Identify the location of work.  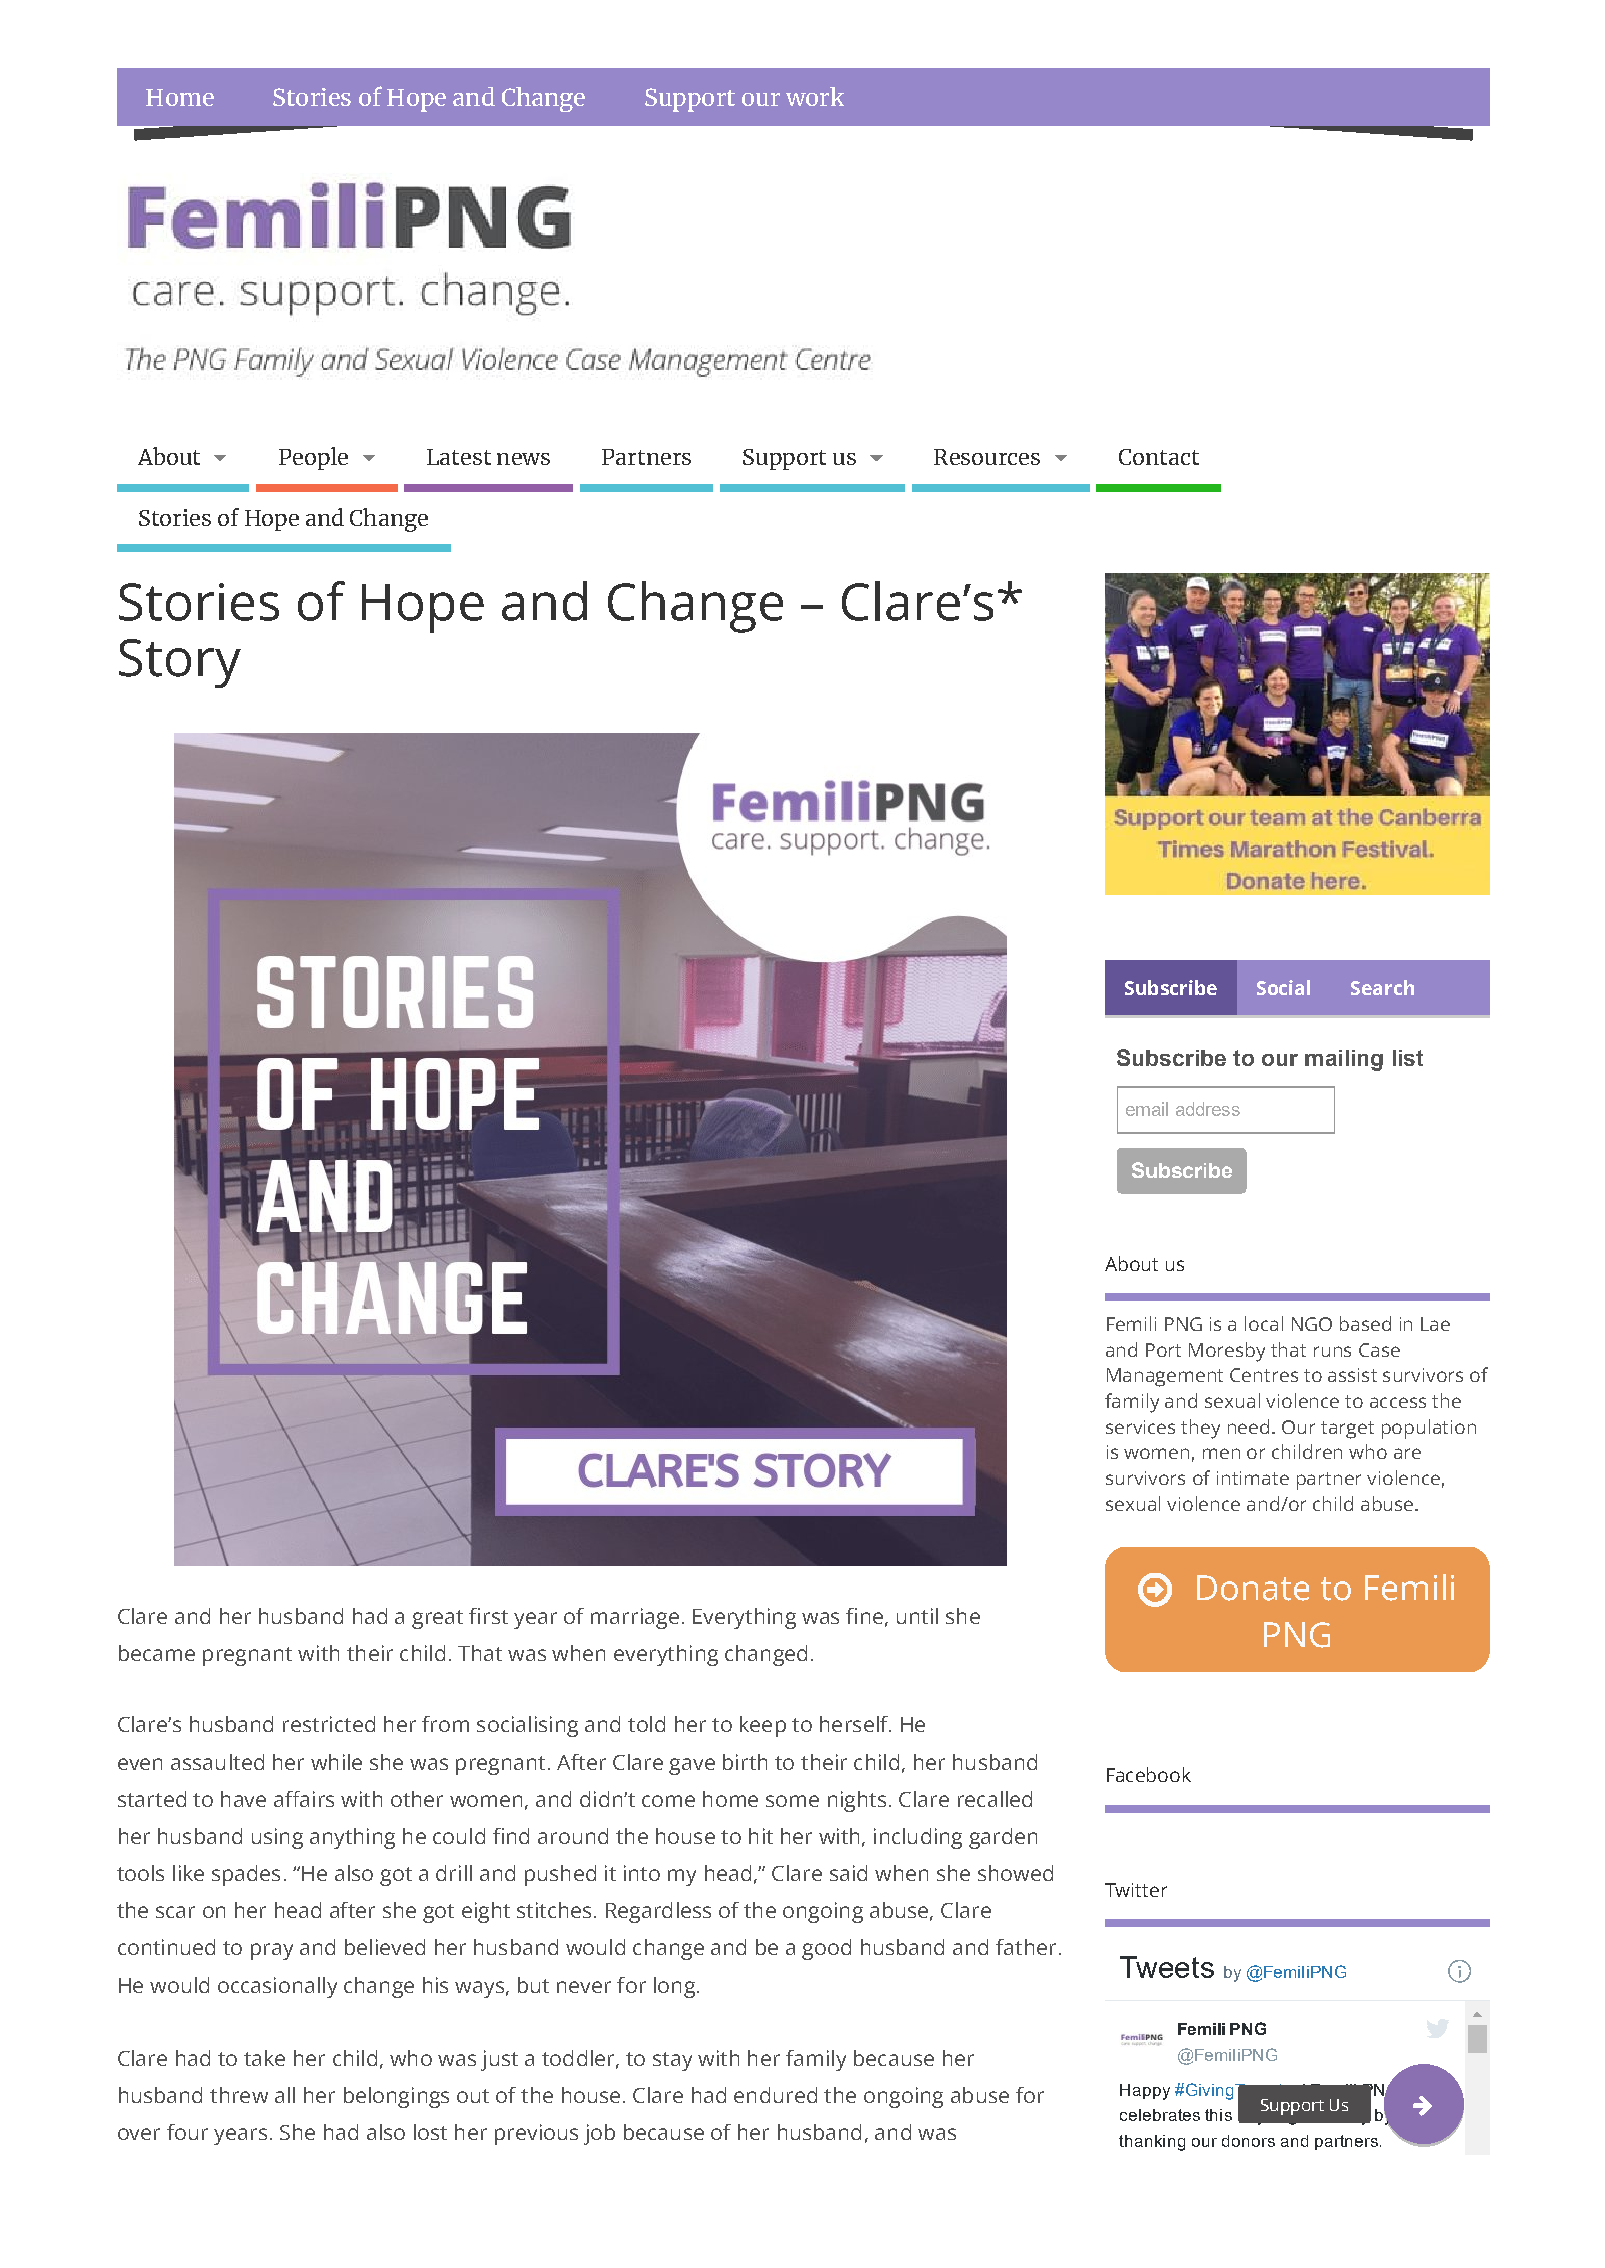
(815, 96).
